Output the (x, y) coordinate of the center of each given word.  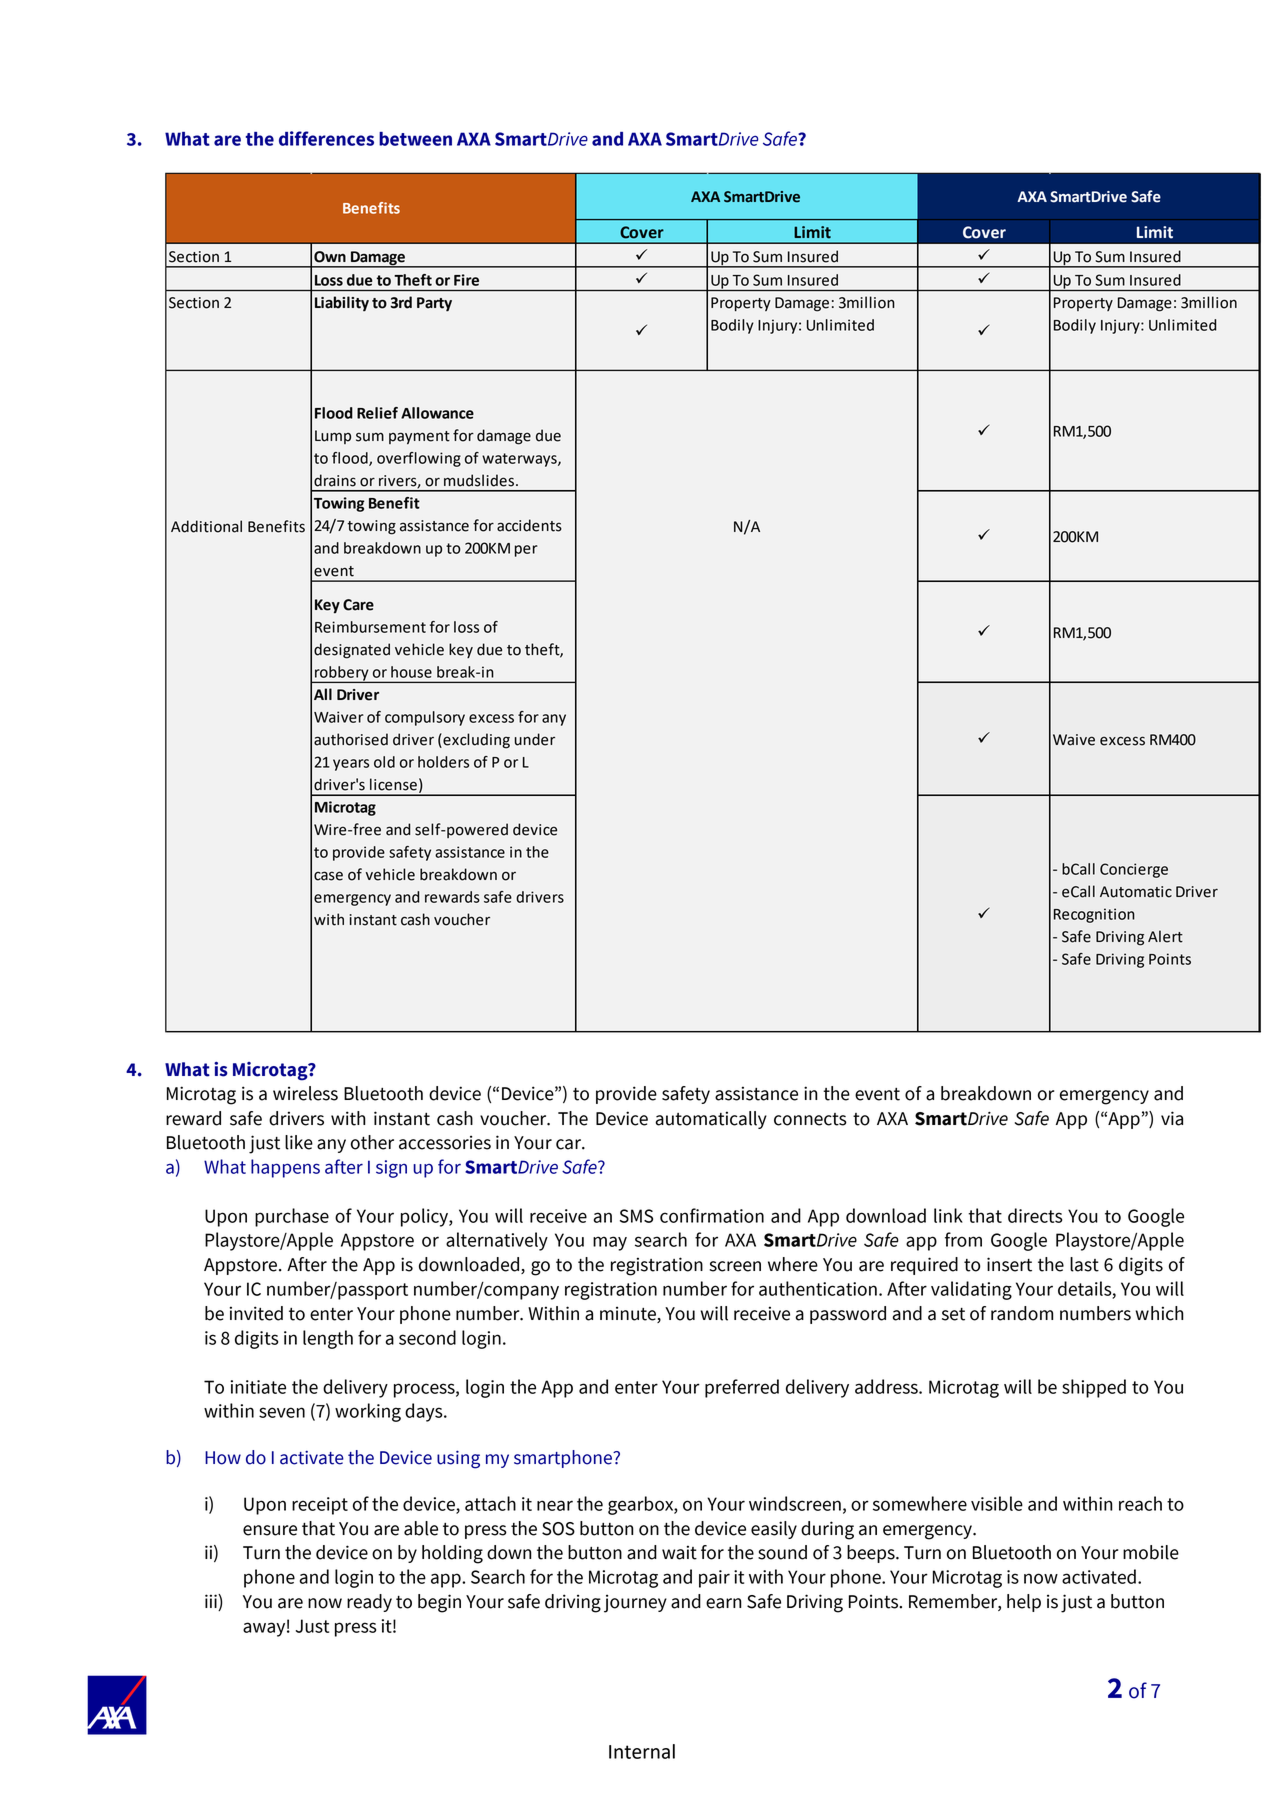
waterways (520, 460)
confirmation (712, 1215)
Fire (466, 280)
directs (1035, 1215)
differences (326, 138)
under (535, 739)
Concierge (1134, 870)
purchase (292, 1217)
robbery (342, 674)
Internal (642, 1751)
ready (369, 1603)
